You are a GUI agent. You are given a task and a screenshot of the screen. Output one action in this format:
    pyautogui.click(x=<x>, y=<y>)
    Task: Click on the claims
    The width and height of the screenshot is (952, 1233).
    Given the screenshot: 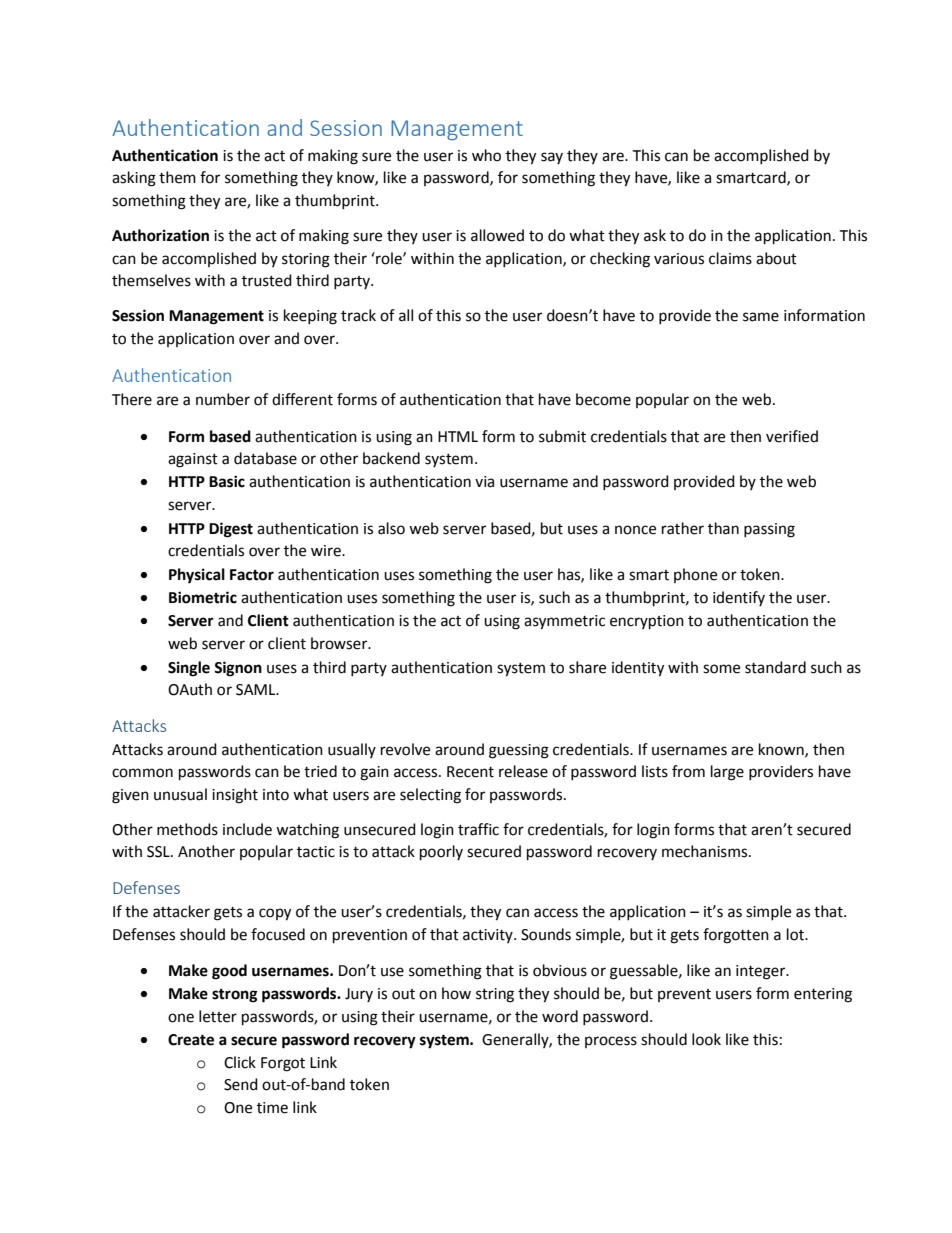 What is the action you would take?
    pyautogui.click(x=730, y=258)
